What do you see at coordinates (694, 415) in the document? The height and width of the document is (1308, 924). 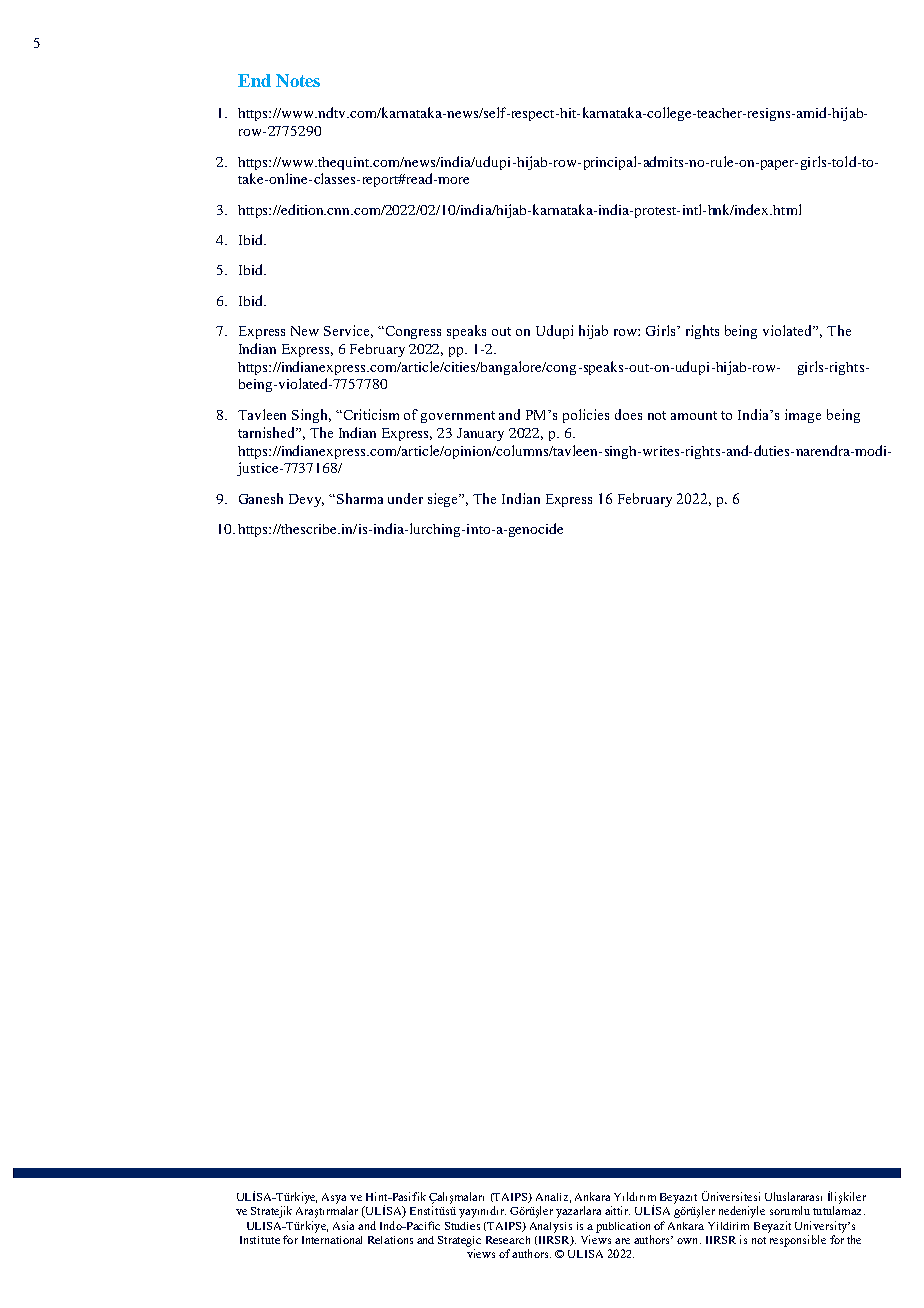 I see `amount` at bounding box center [694, 415].
